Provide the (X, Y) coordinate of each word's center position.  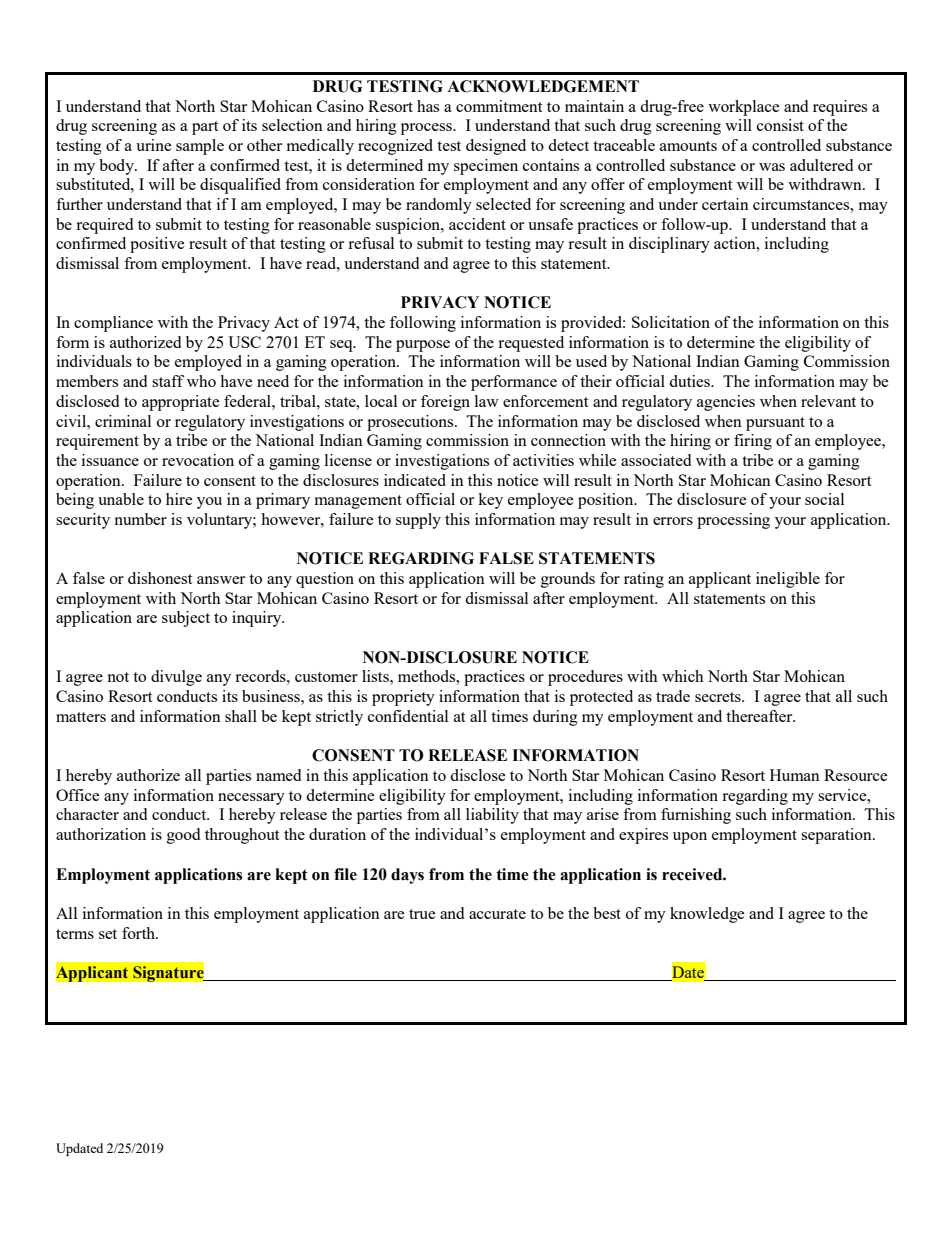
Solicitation (671, 322)
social (824, 499)
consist (780, 125)
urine (154, 145)
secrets (719, 697)
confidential (408, 716)
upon (690, 838)
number (140, 519)
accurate (497, 914)
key (490, 501)
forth (139, 933)
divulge (176, 678)
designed (496, 147)
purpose (423, 346)
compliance (113, 324)
